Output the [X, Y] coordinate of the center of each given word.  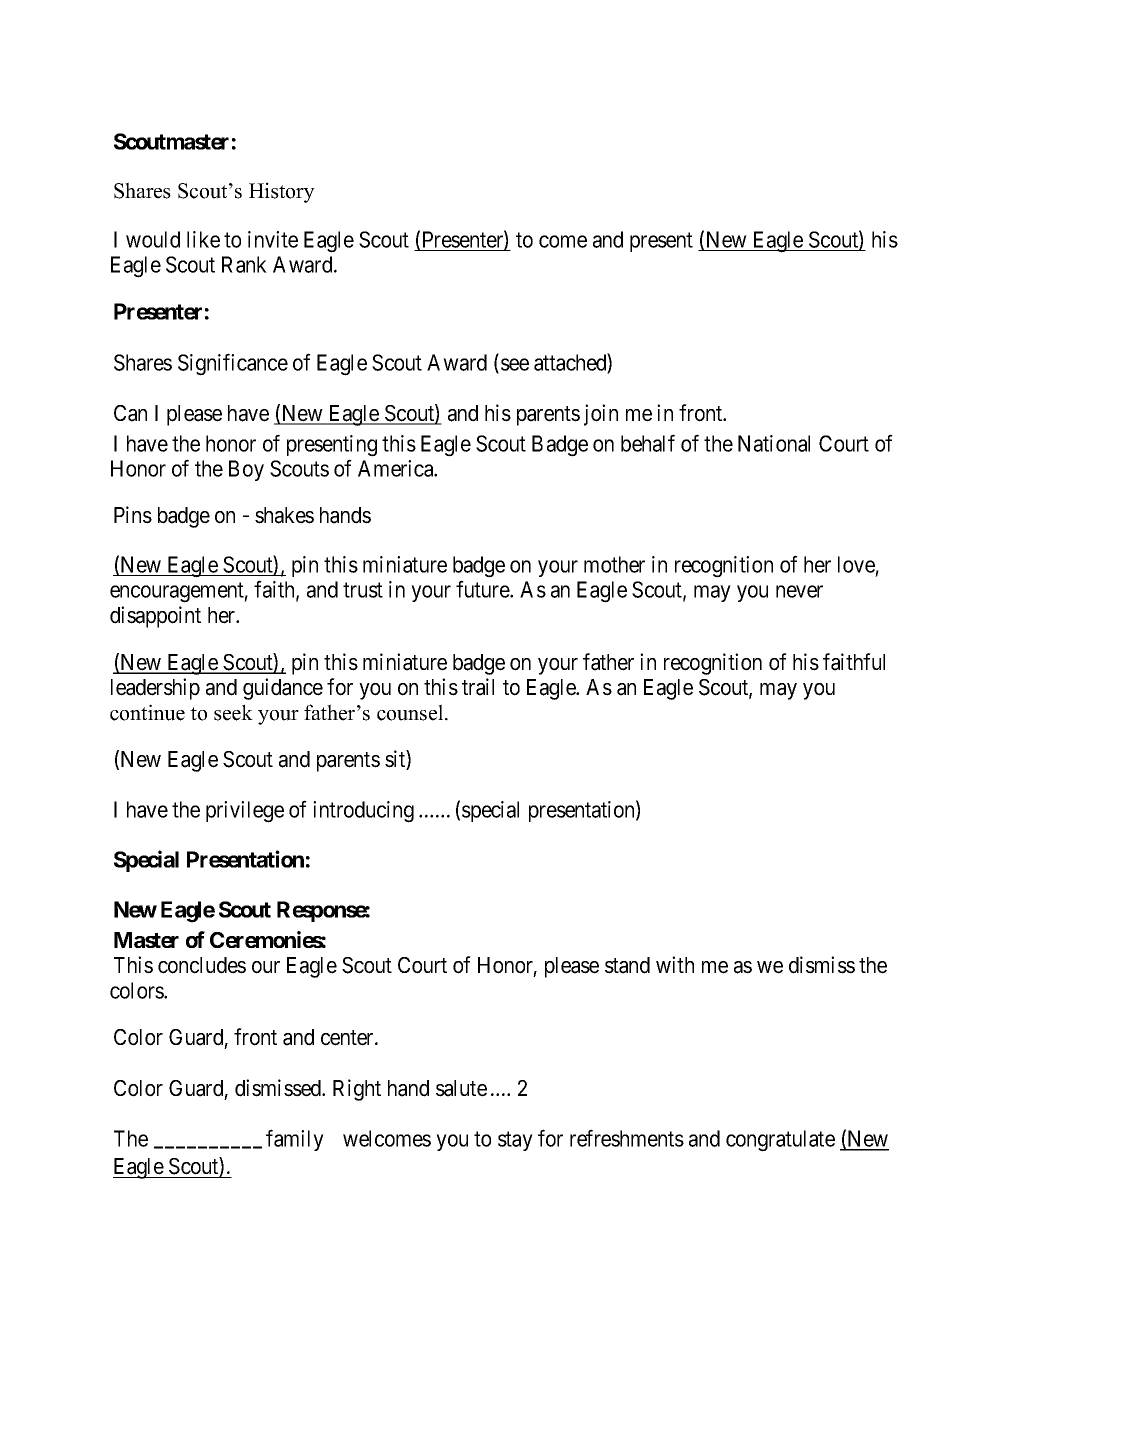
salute [461, 1088]
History [282, 192]
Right [357, 1090]
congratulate [780, 1141]
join [601, 415]
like [203, 239]
